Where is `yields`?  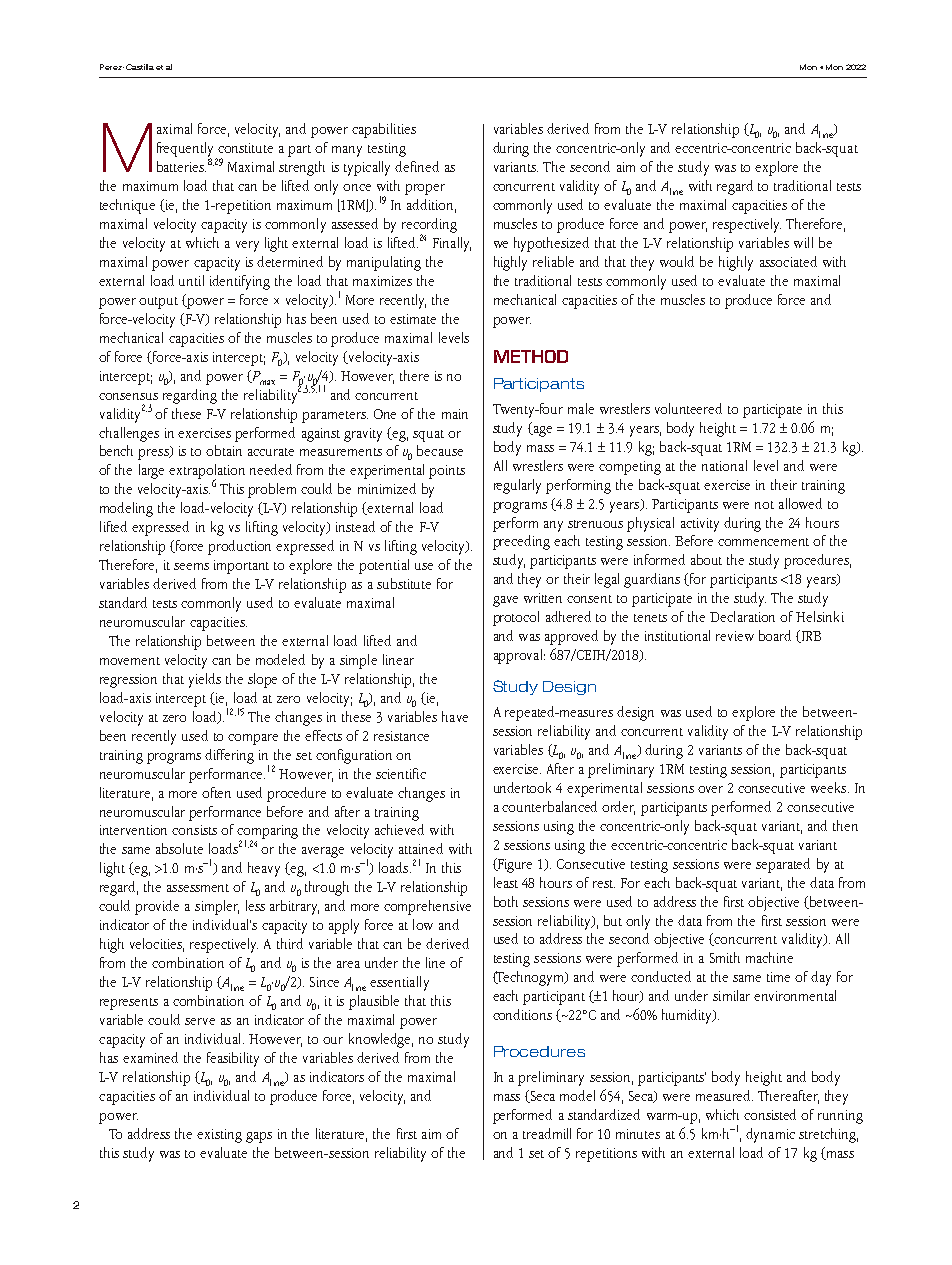 yields is located at coordinates (205, 680).
